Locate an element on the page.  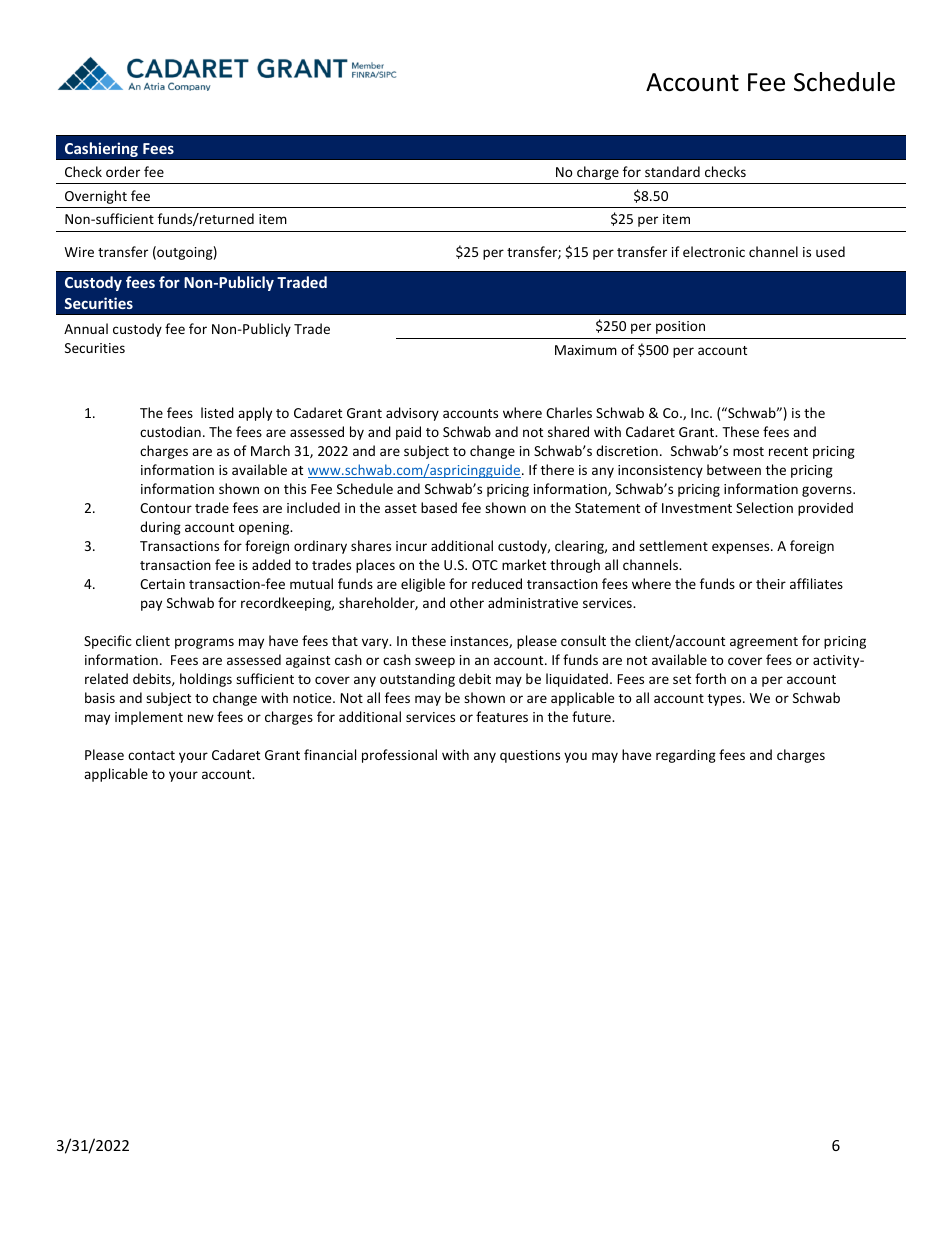
professional is located at coordinates (399, 756).
